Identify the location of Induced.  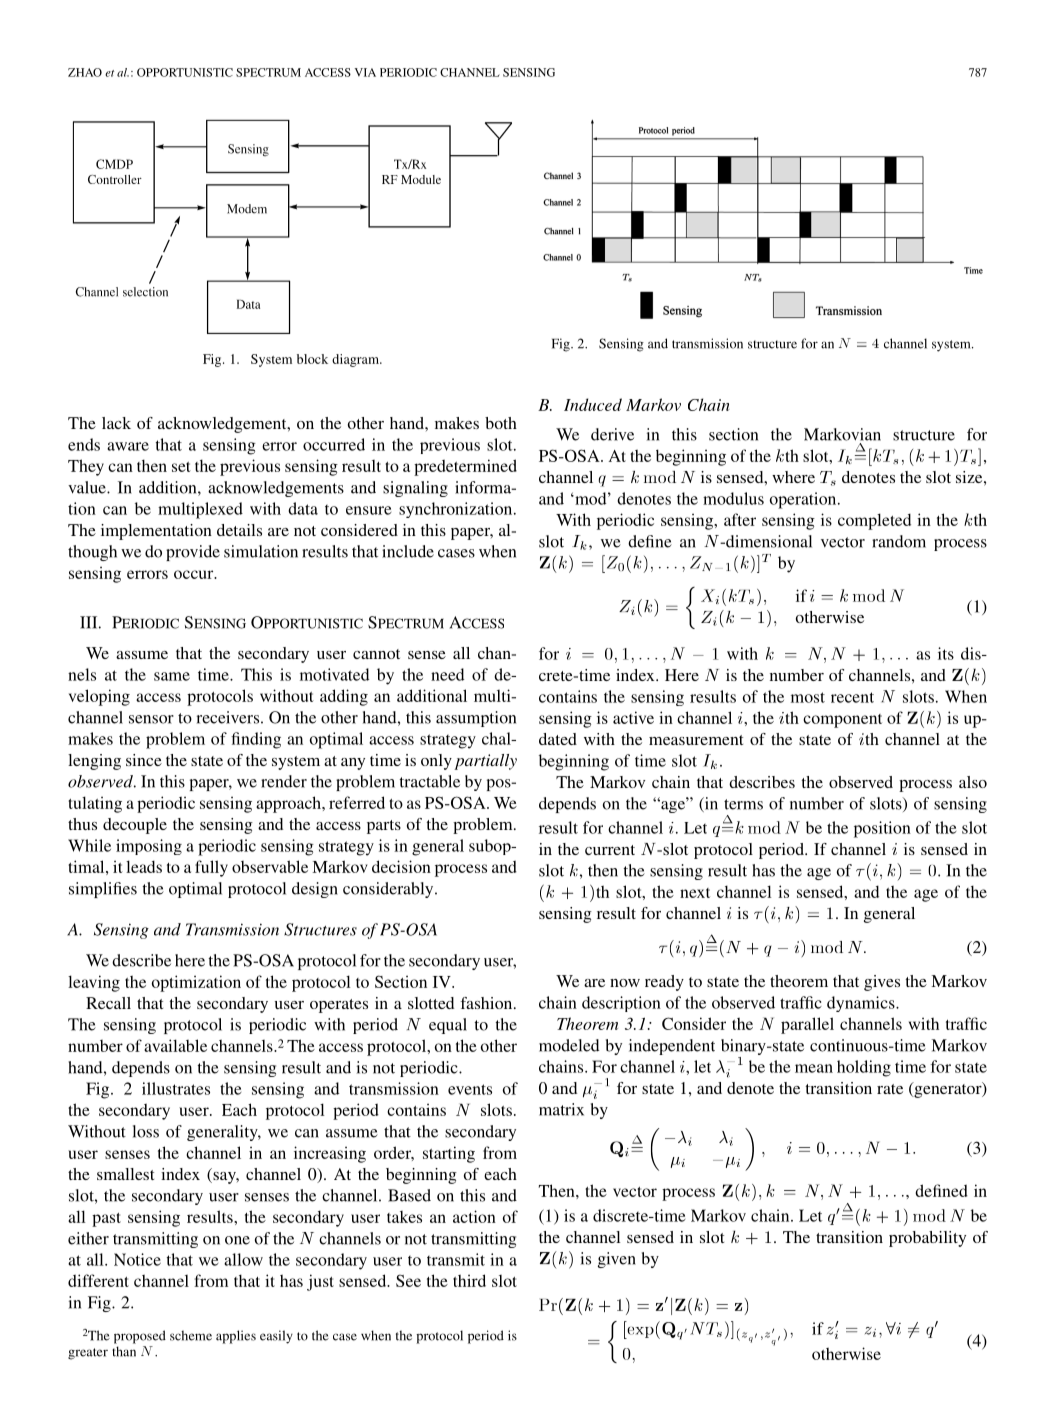
(593, 404).
